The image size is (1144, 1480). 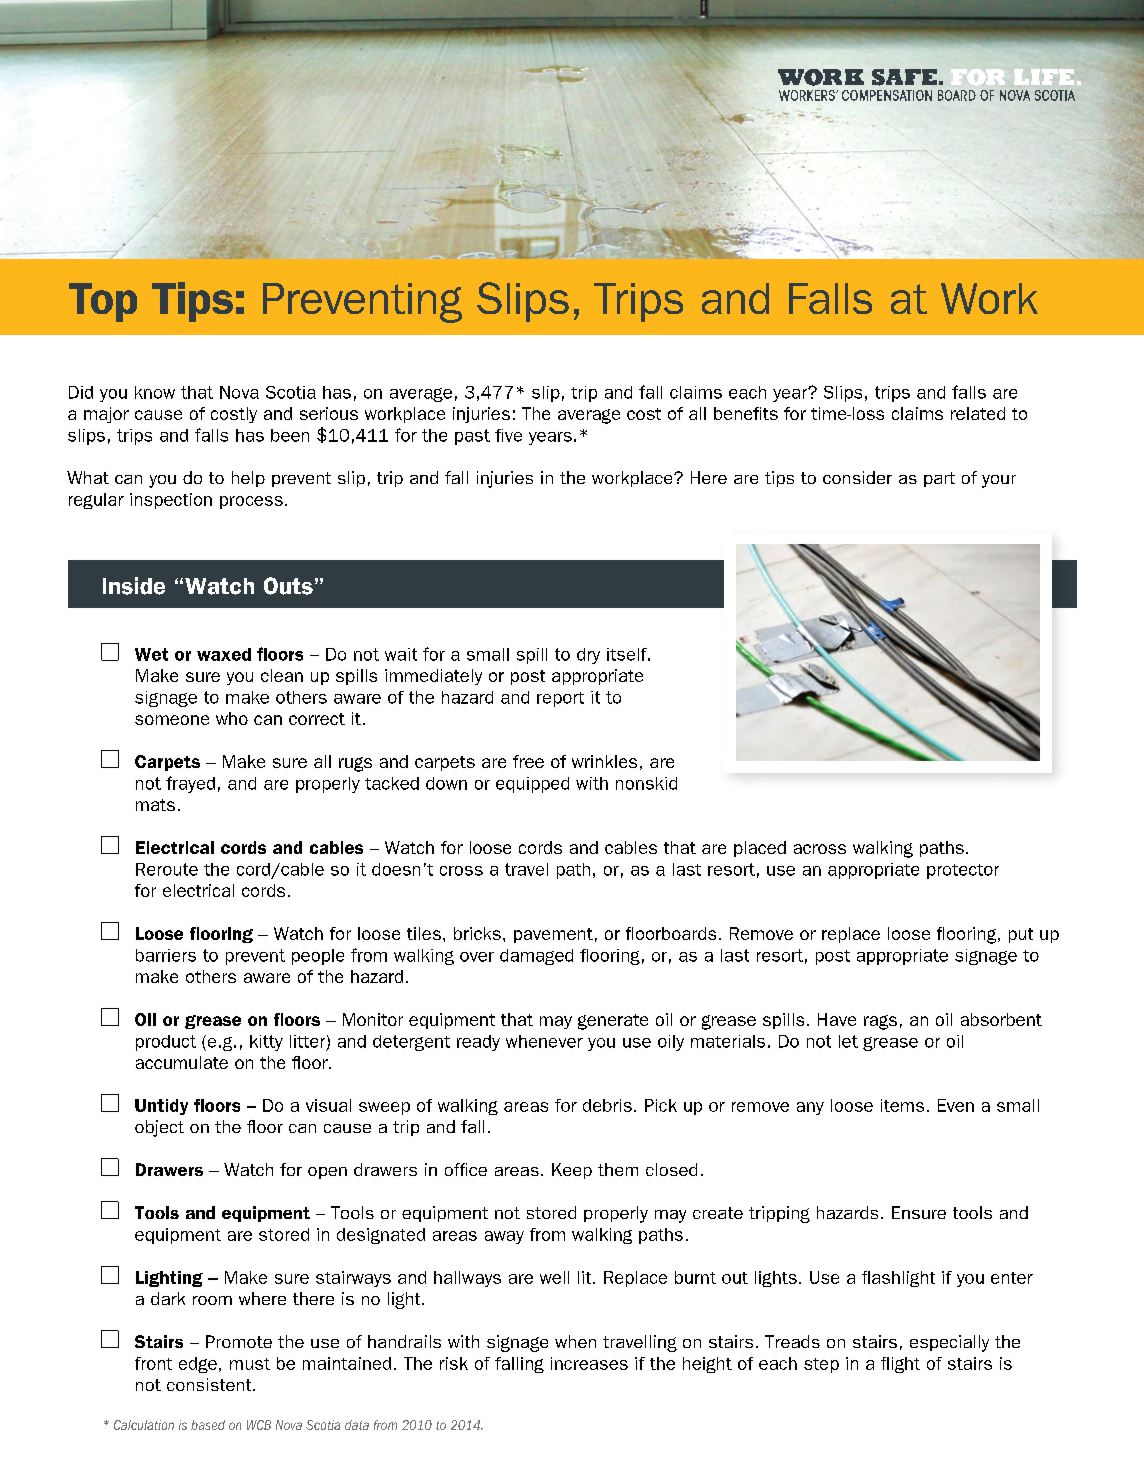 I want to click on pavement, so click(x=553, y=935).
